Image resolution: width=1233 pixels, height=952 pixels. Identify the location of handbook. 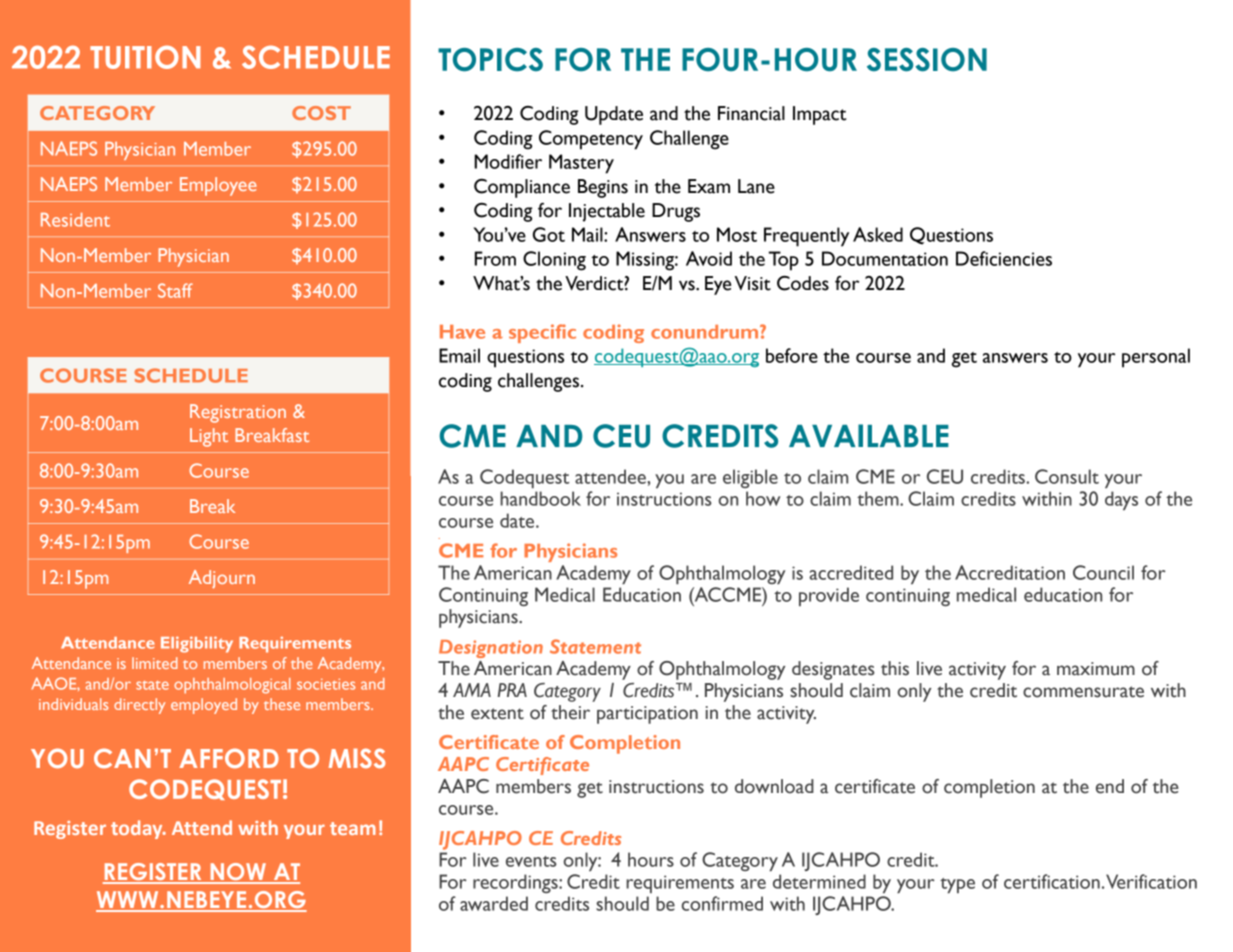
(540, 498).
